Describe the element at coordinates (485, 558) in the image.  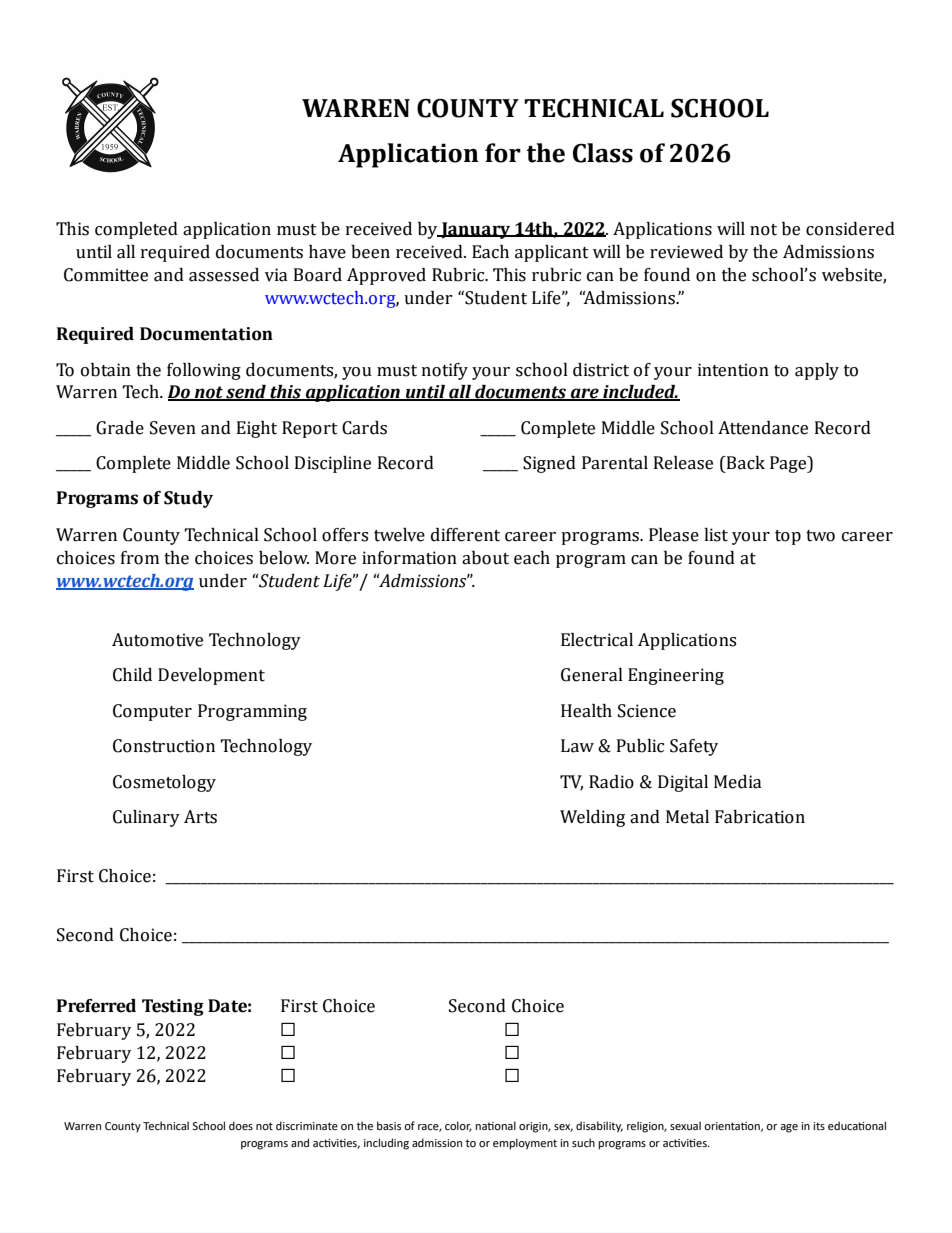
I see `about` at that location.
